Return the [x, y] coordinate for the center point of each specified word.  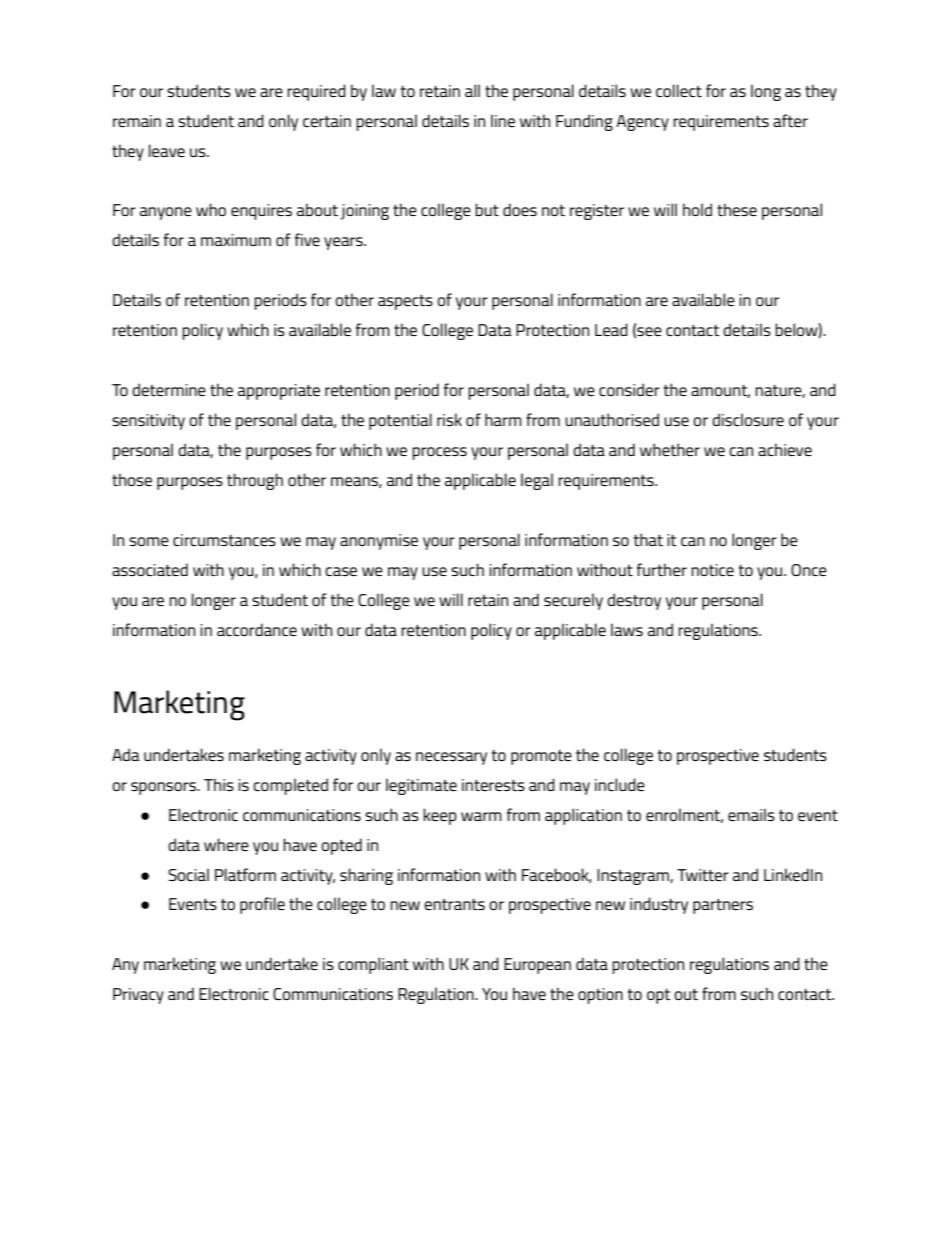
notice [712, 570]
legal [537, 481]
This [219, 784]
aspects [405, 302]
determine [169, 389]
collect [679, 90]
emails [751, 814]
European [537, 966]
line [503, 120]
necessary [451, 758]
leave [167, 150]
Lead [611, 329]
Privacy [138, 996]
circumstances [224, 540]
